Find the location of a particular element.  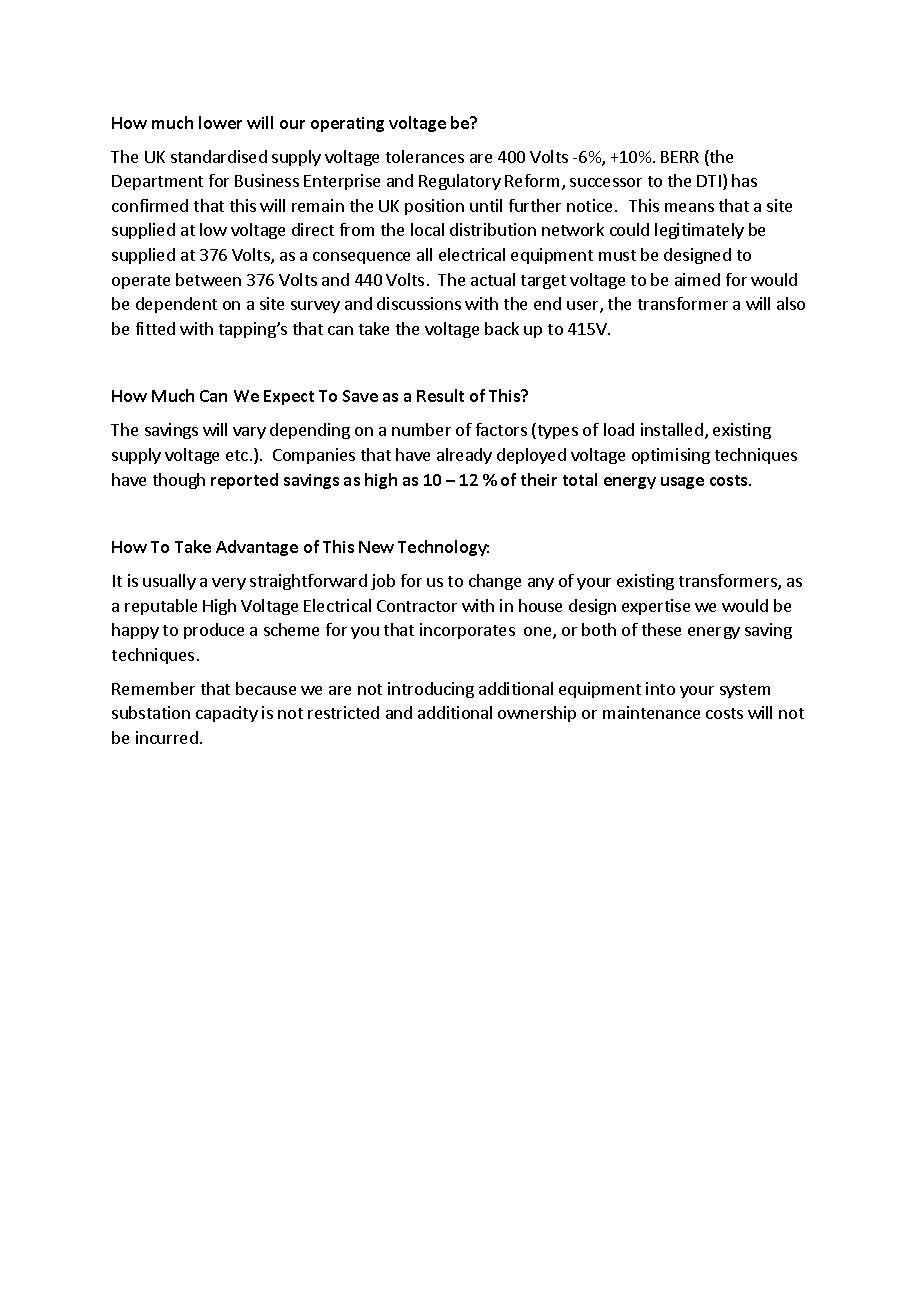

standardised is located at coordinates (219, 156).
